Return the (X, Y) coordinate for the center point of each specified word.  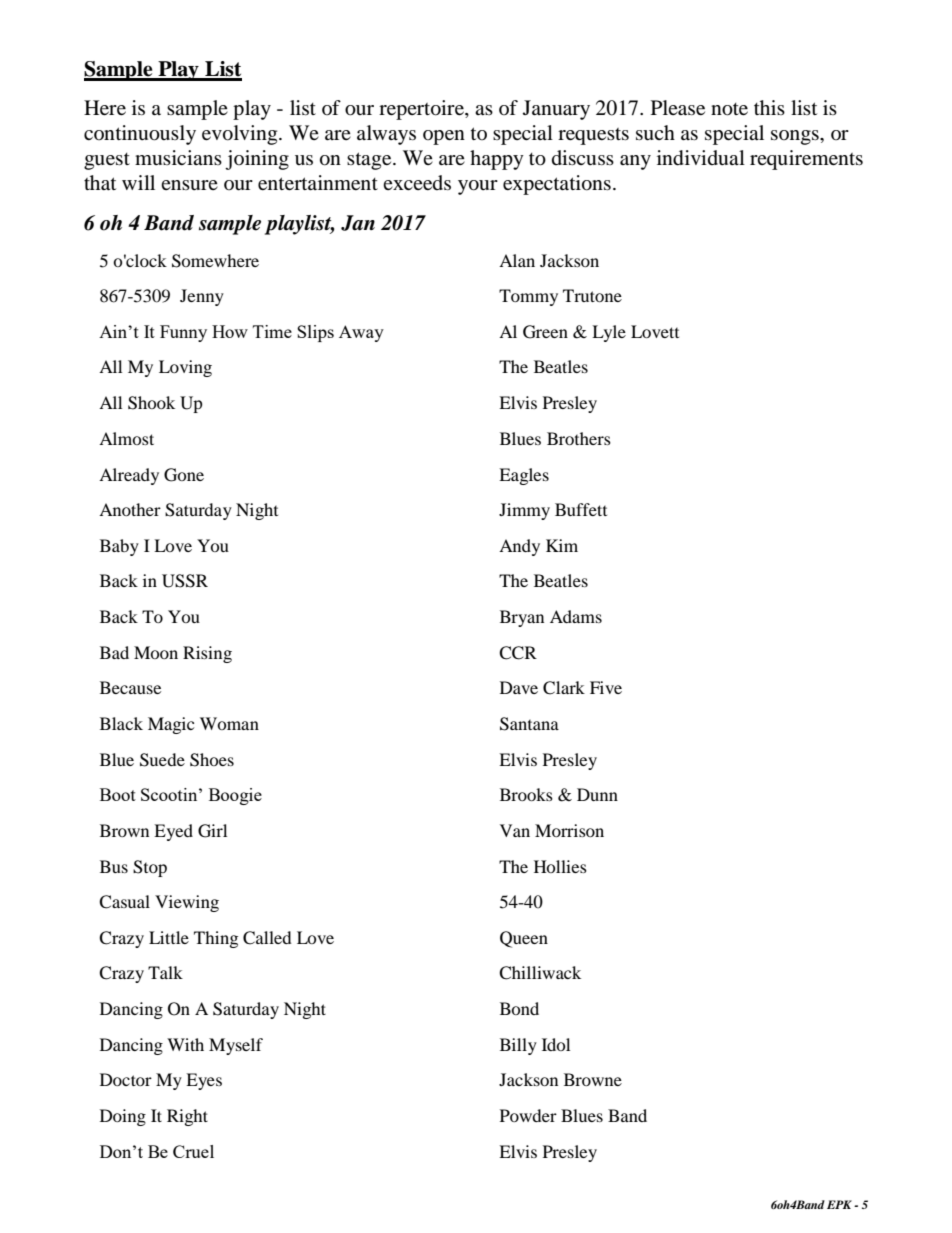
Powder (528, 1115)
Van (515, 830)
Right (187, 1117)
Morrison (569, 830)
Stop (150, 868)
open (444, 137)
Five (606, 687)
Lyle (609, 333)
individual (701, 158)
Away (361, 333)
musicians (178, 157)
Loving (185, 368)
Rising (207, 654)
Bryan (522, 618)
